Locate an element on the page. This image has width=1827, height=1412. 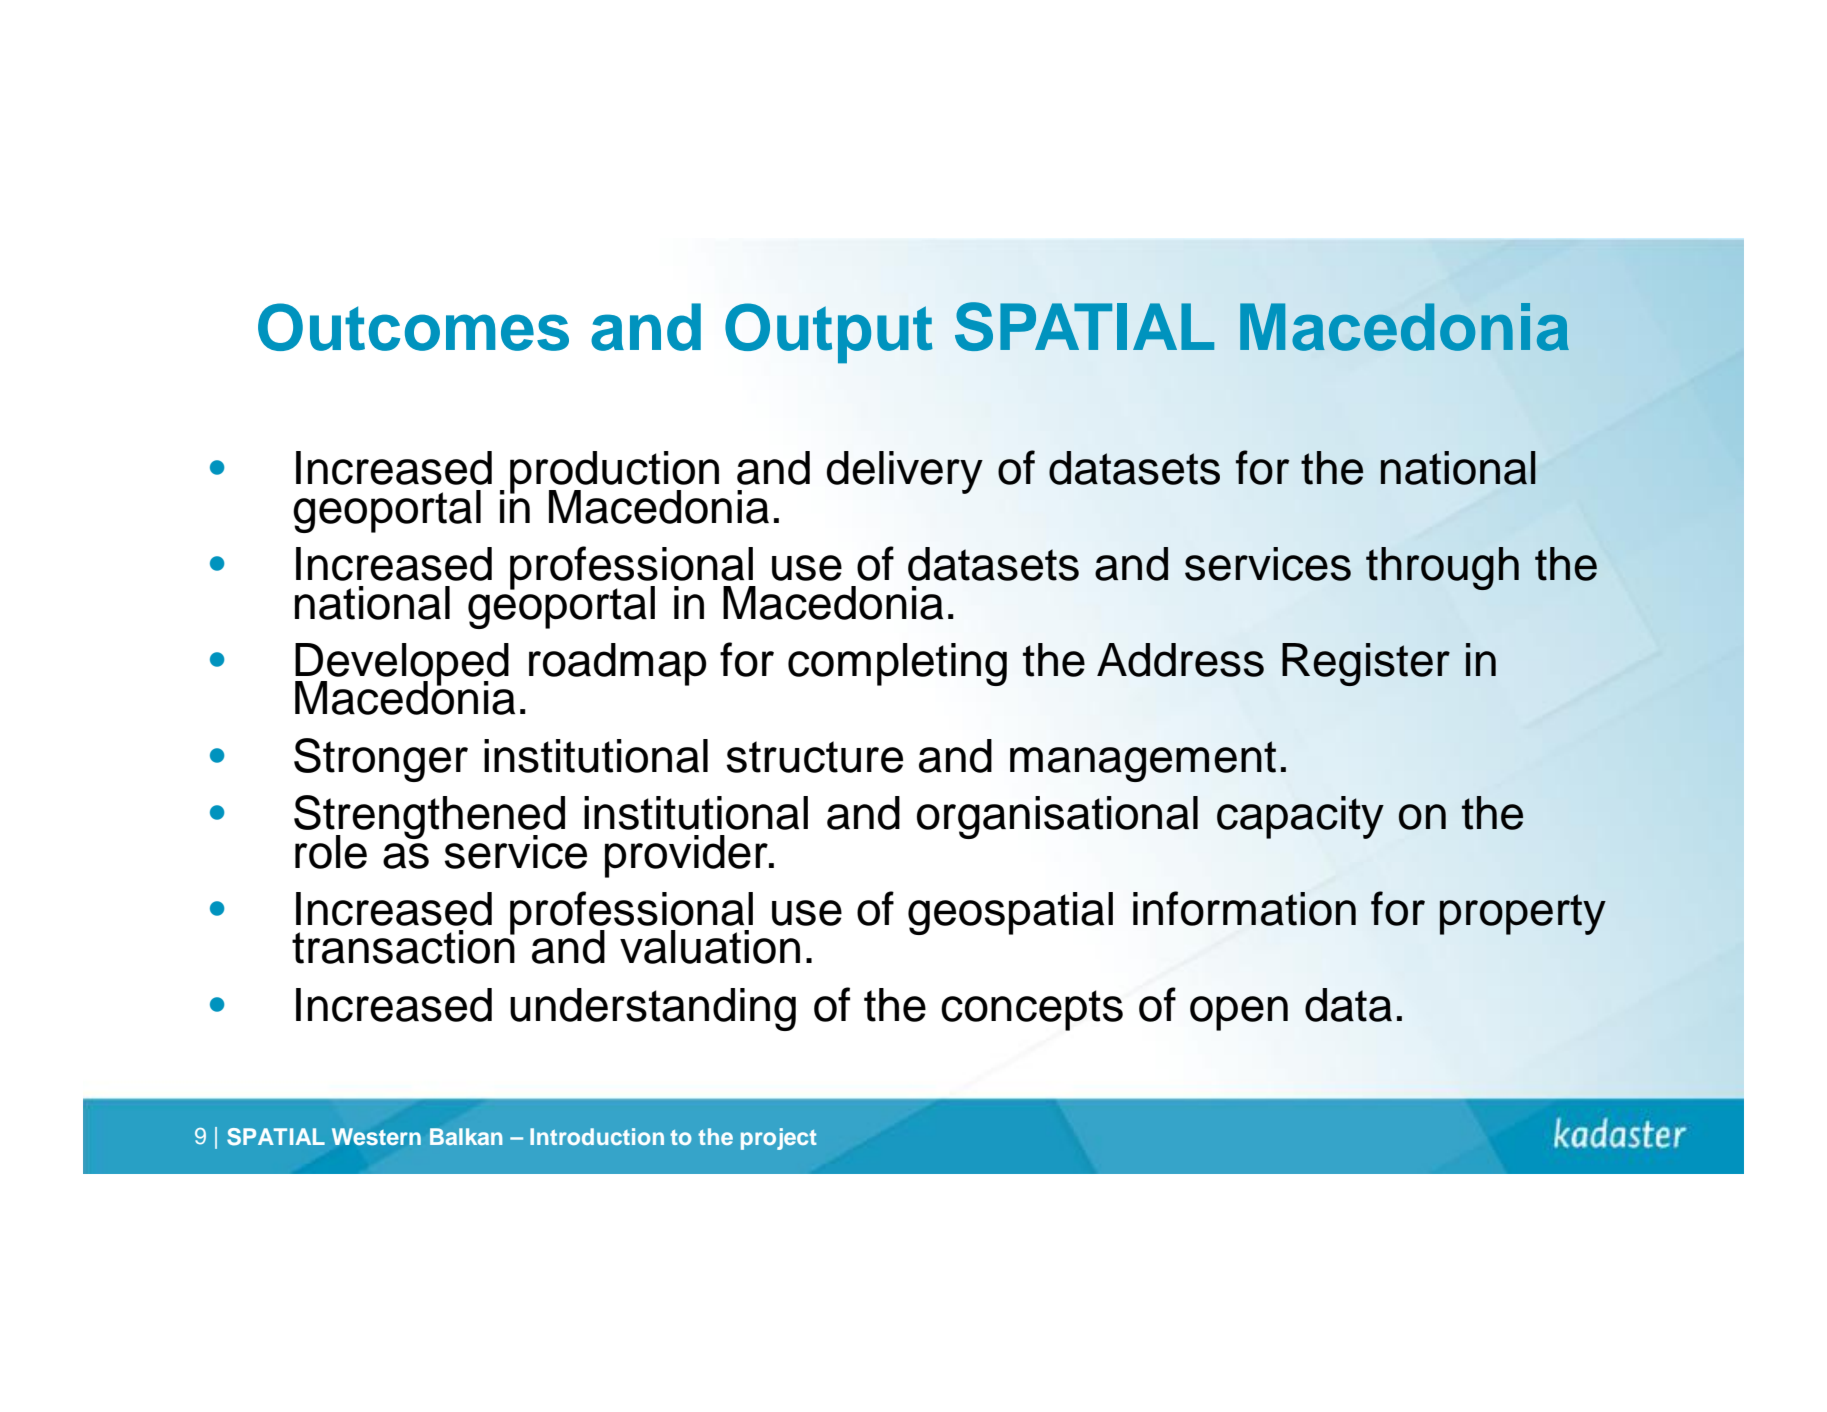
project is located at coordinates (778, 1139).
